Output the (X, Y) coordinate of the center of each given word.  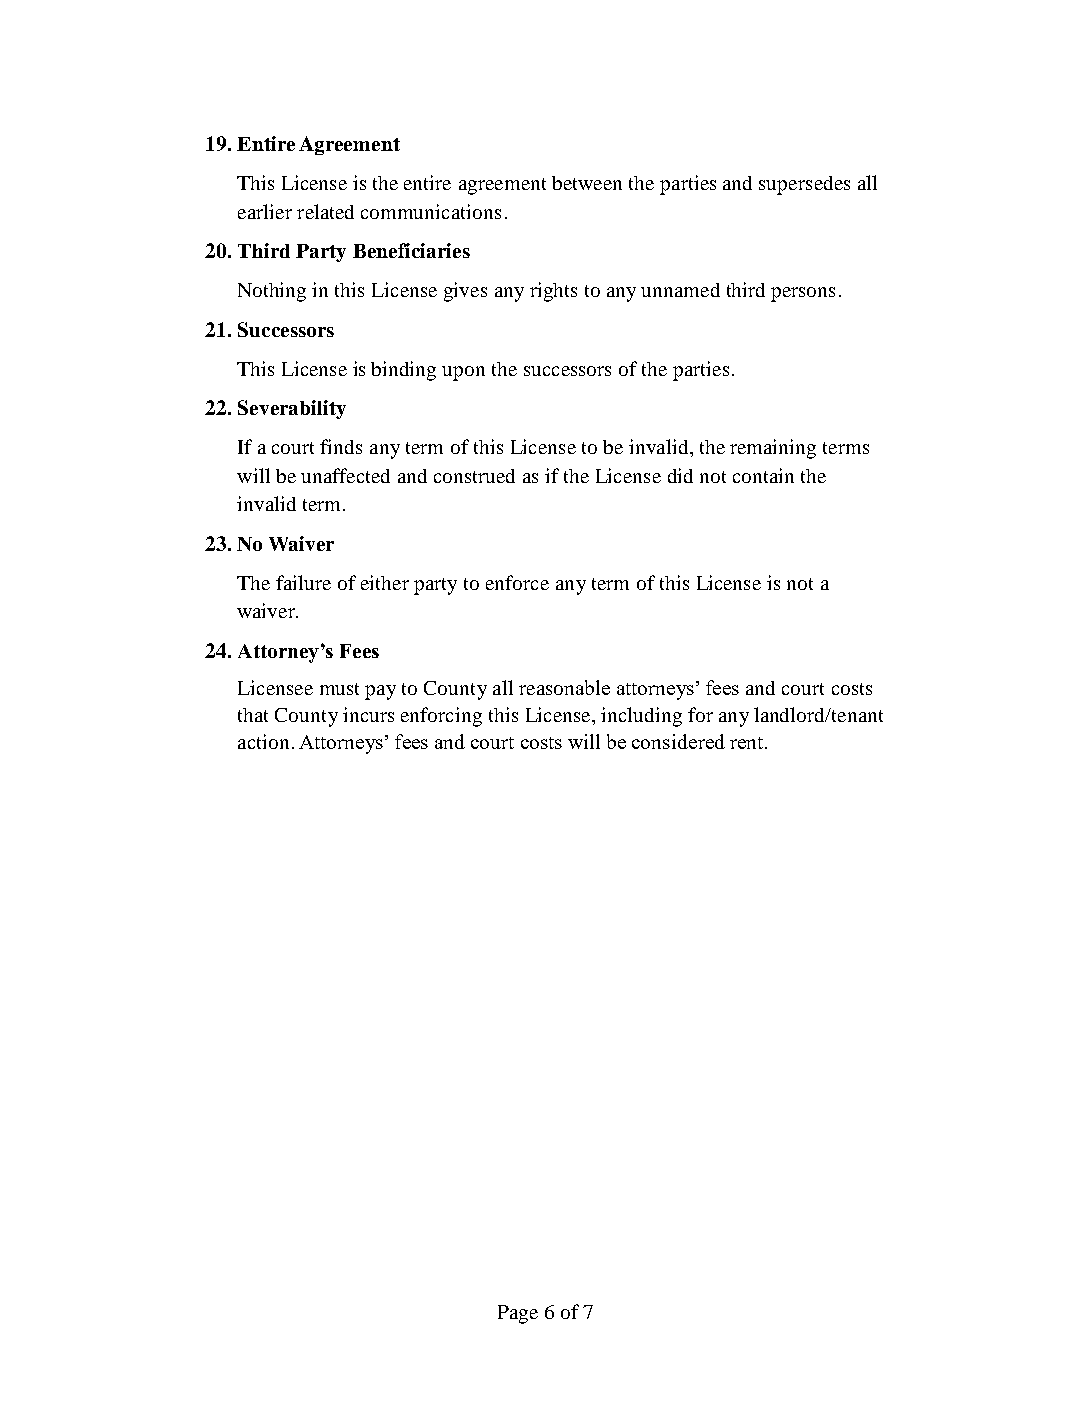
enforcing (441, 717)
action (263, 741)
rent (748, 743)
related (325, 211)
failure (303, 582)
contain (763, 475)
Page (518, 1314)
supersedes (804, 185)
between (587, 183)
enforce (517, 582)
